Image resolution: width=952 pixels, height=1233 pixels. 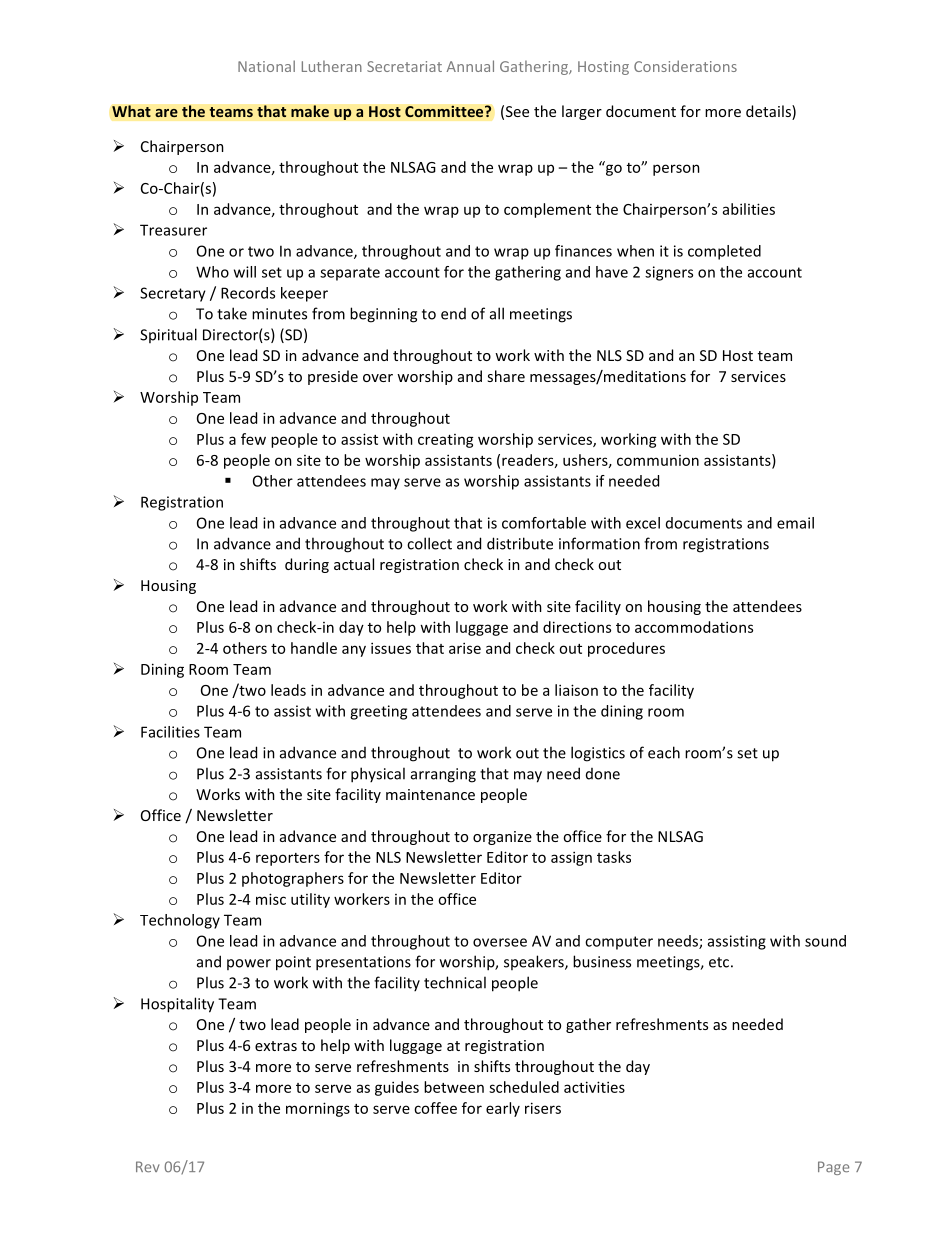 I want to click on each, so click(x=664, y=752).
